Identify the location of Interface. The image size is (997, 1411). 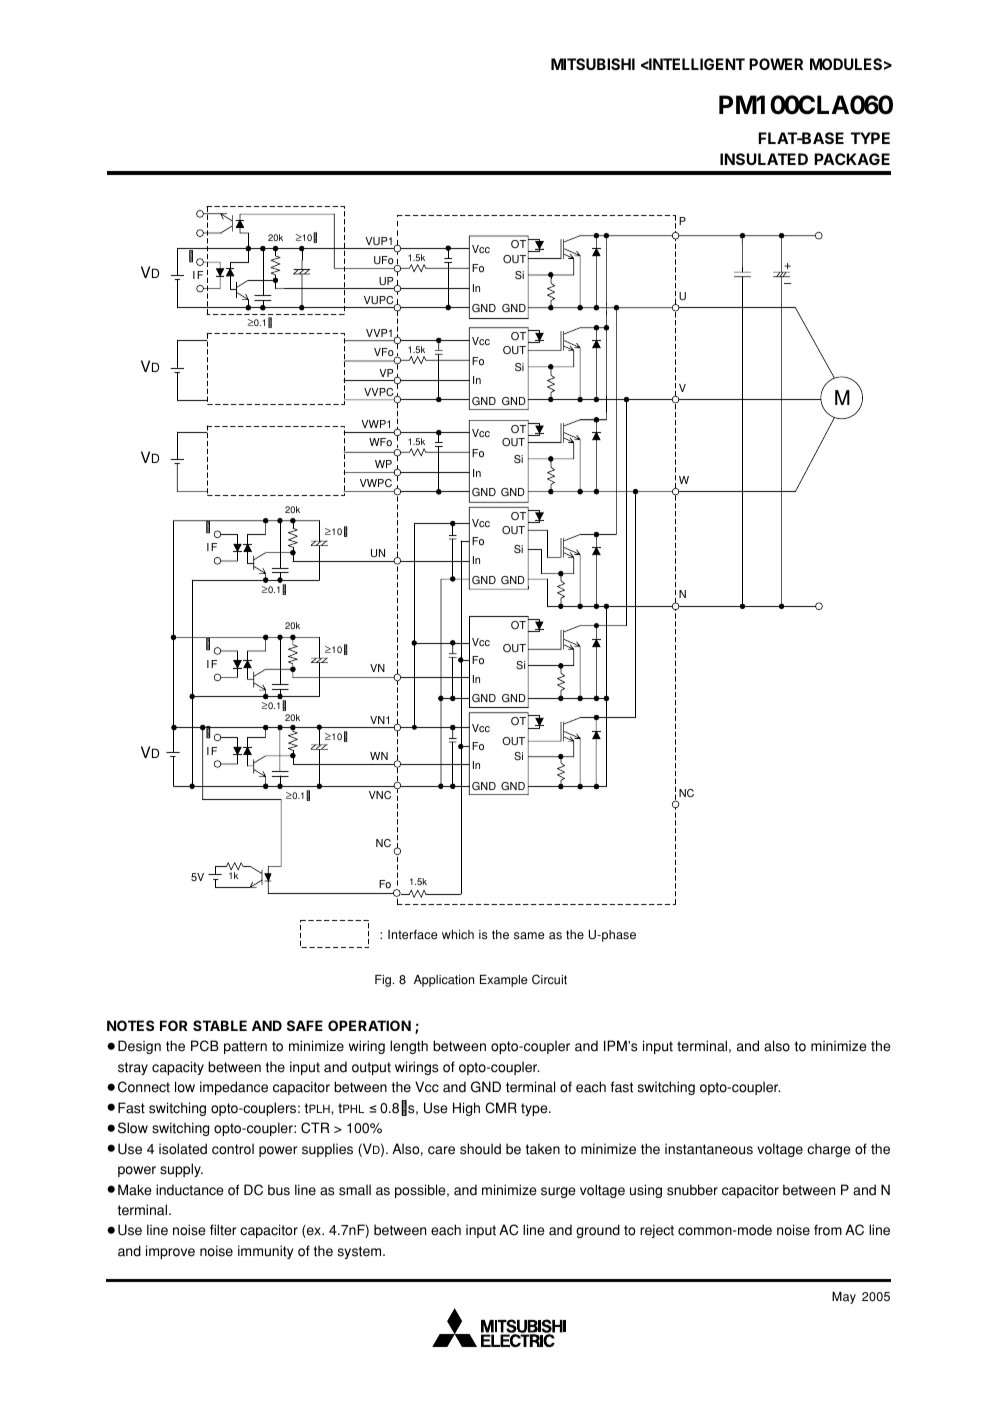
(412, 935).
